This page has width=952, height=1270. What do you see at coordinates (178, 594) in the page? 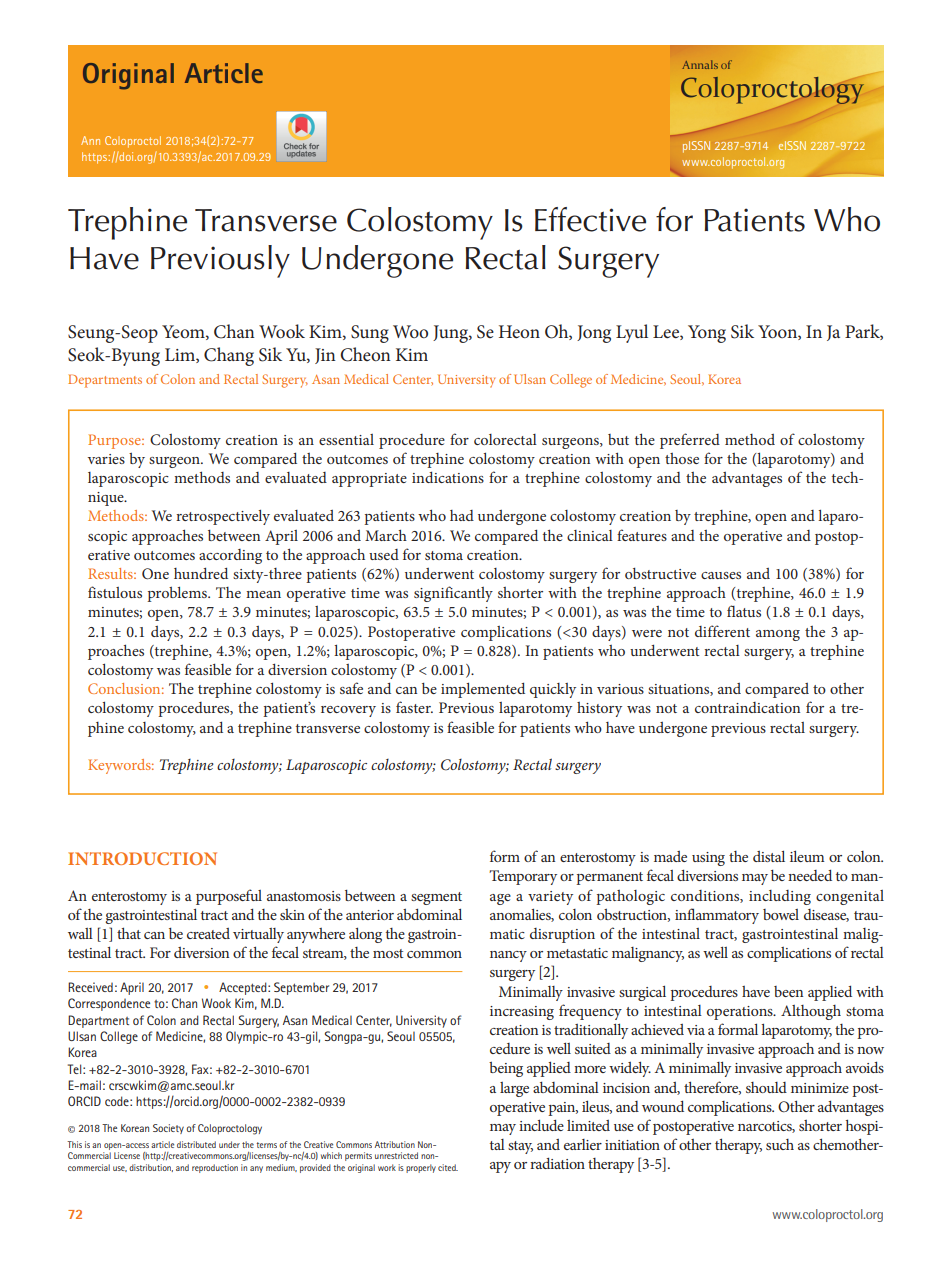
I see `problems` at bounding box center [178, 594].
